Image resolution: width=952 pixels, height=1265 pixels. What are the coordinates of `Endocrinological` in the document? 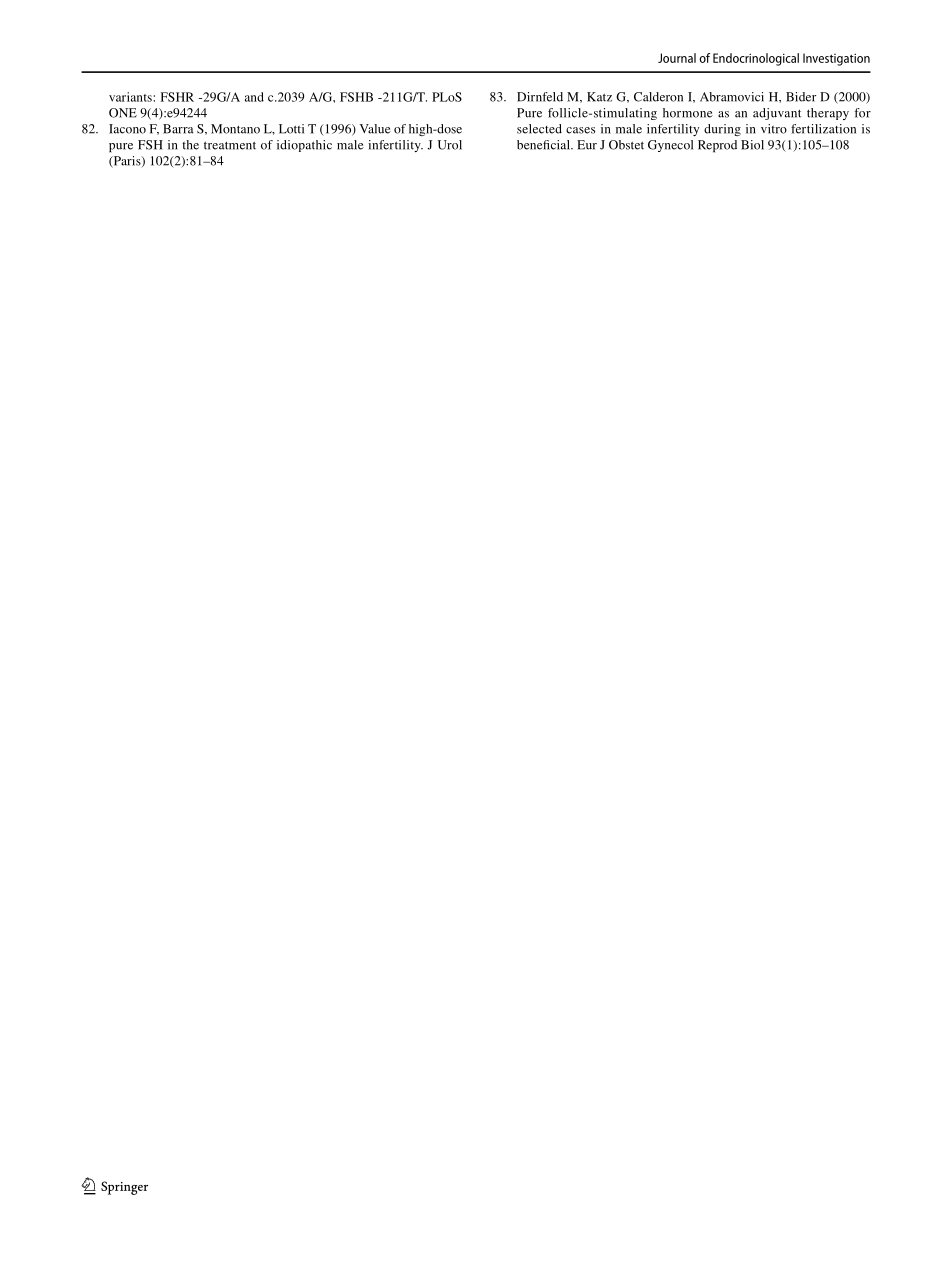 It's located at (756, 59).
